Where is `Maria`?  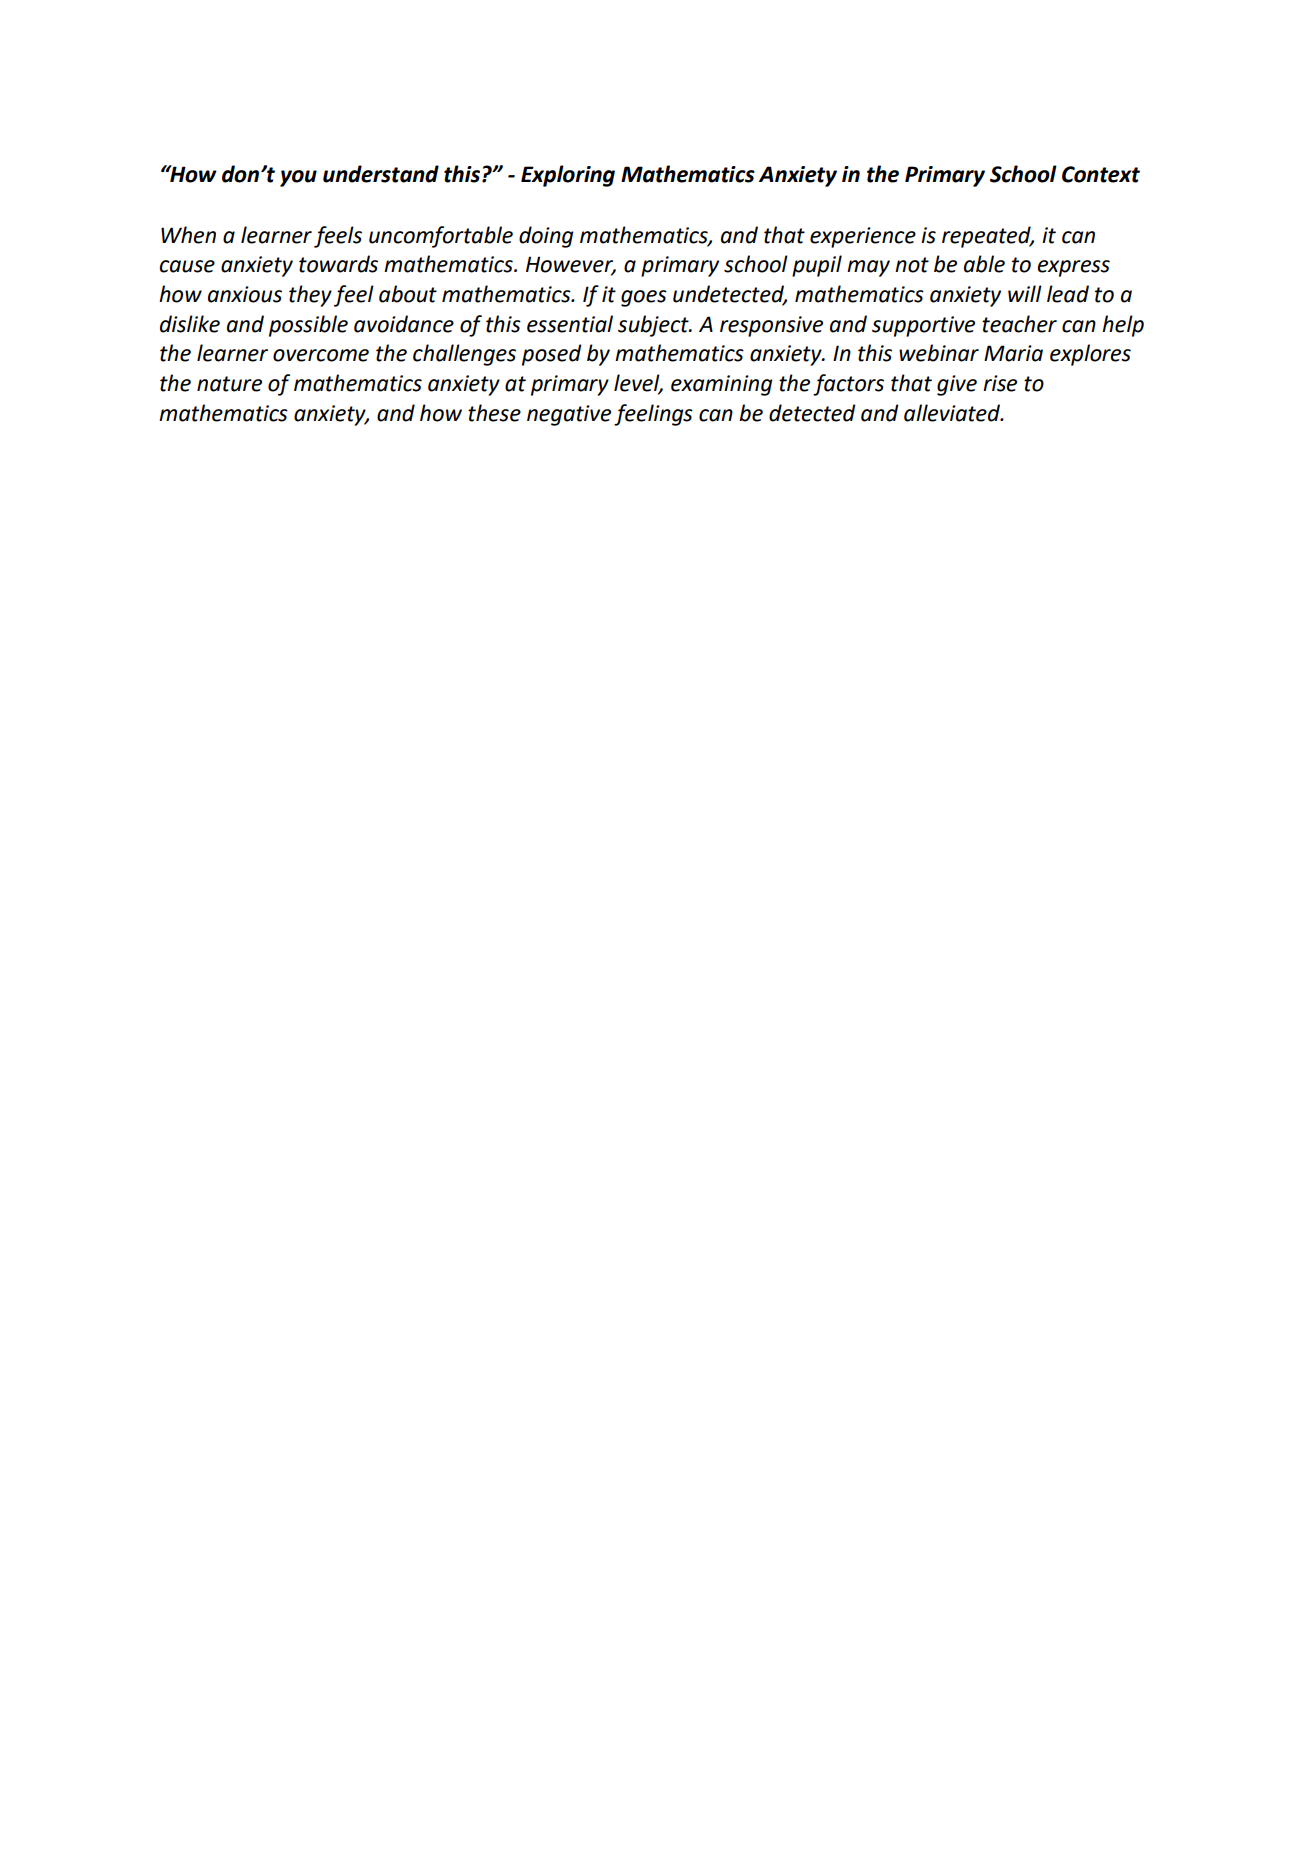 Maria is located at coordinates (1013, 353).
